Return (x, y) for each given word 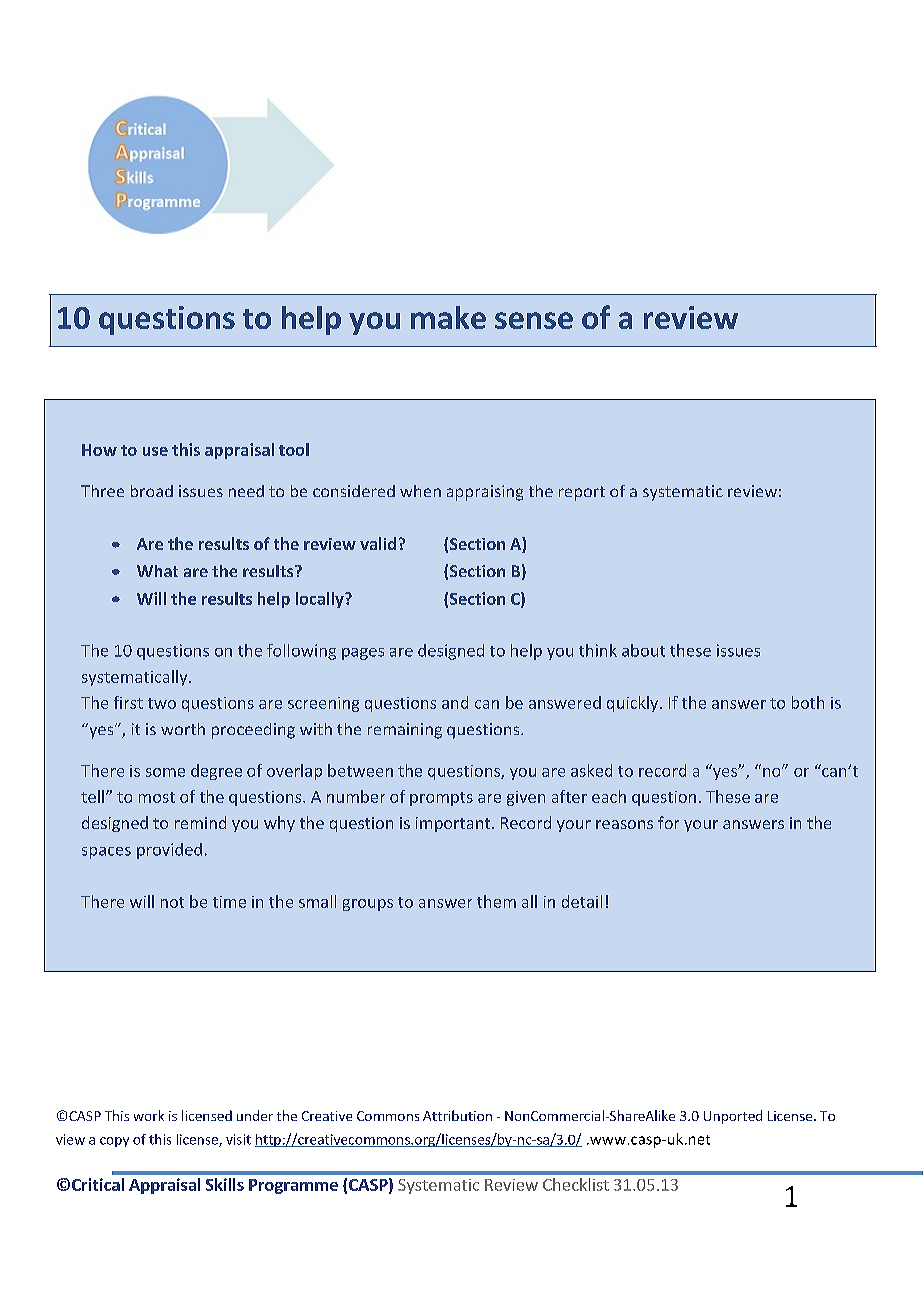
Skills (225, 1184)
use (155, 451)
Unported (733, 1117)
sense (534, 320)
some (165, 772)
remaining (405, 731)
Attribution (457, 1115)
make (448, 317)
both (808, 702)
